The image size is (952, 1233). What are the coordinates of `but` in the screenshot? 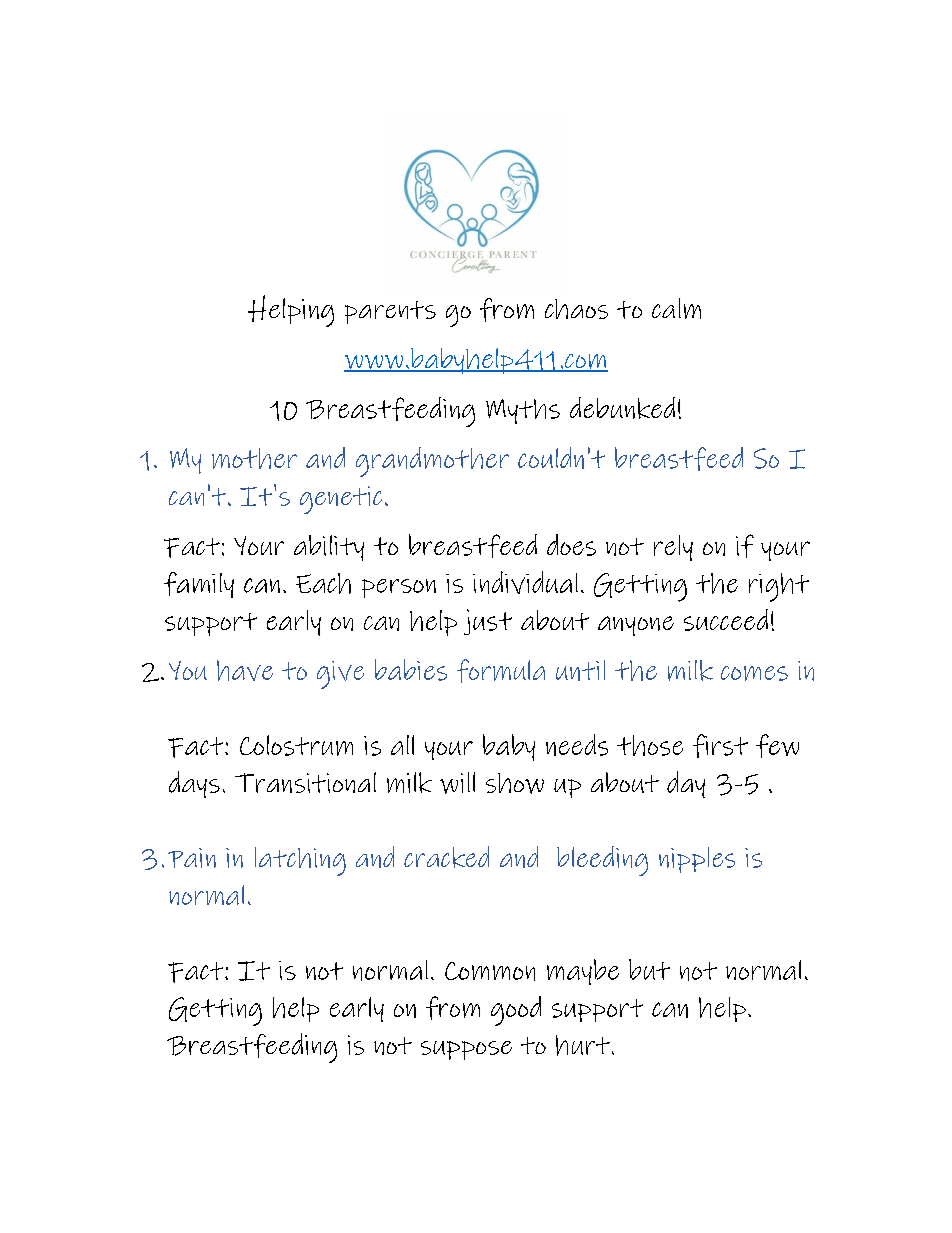 It's located at (649, 969).
